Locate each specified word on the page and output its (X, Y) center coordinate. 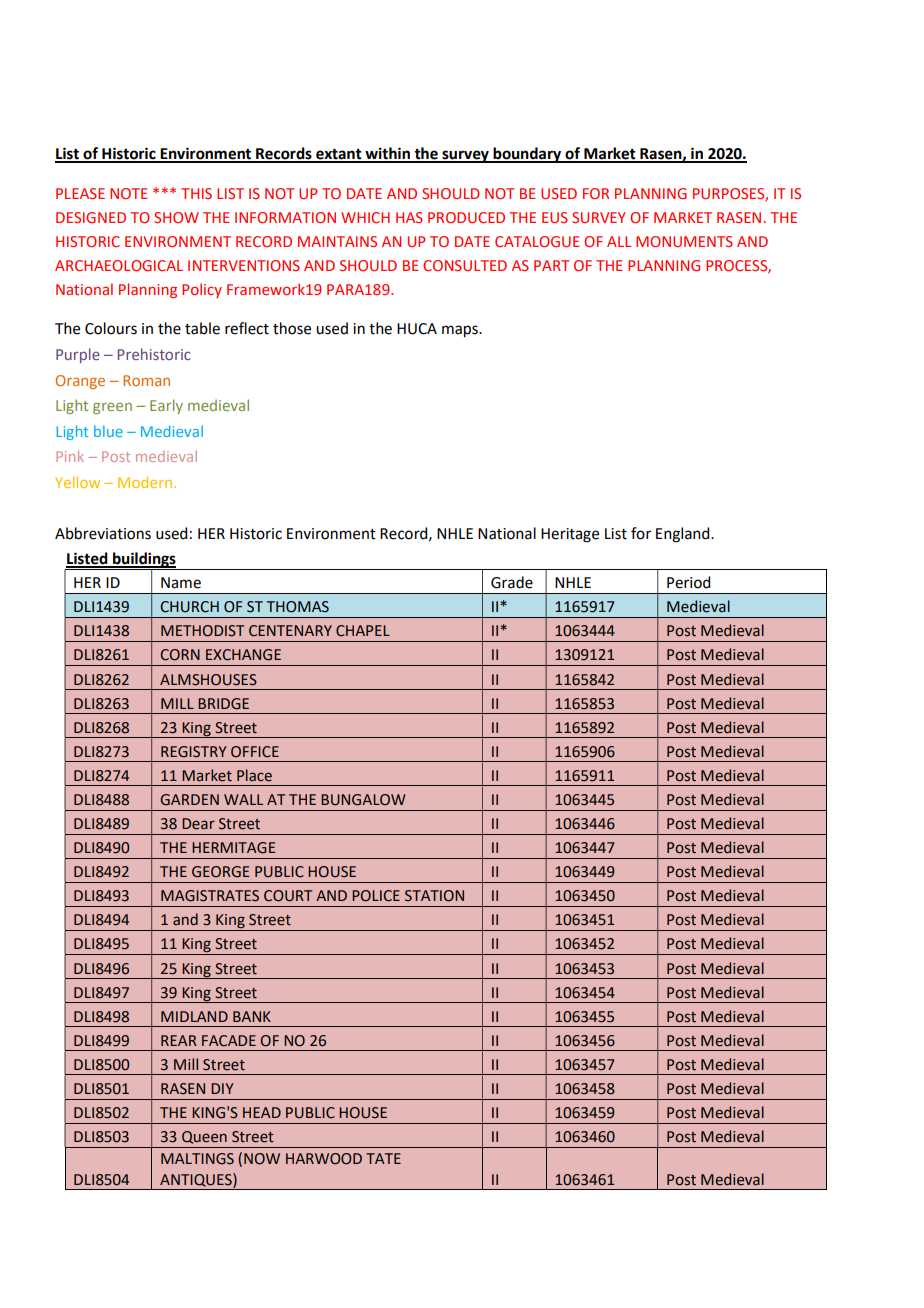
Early (166, 406)
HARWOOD (324, 1159)
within (387, 154)
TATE (383, 1158)
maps (461, 331)
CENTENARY (290, 631)
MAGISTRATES (210, 896)
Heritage (570, 535)
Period (688, 582)
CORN (180, 655)
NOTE (129, 193)
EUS (555, 217)
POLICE (376, 896)
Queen (204, 1137)
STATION (434, 896)
